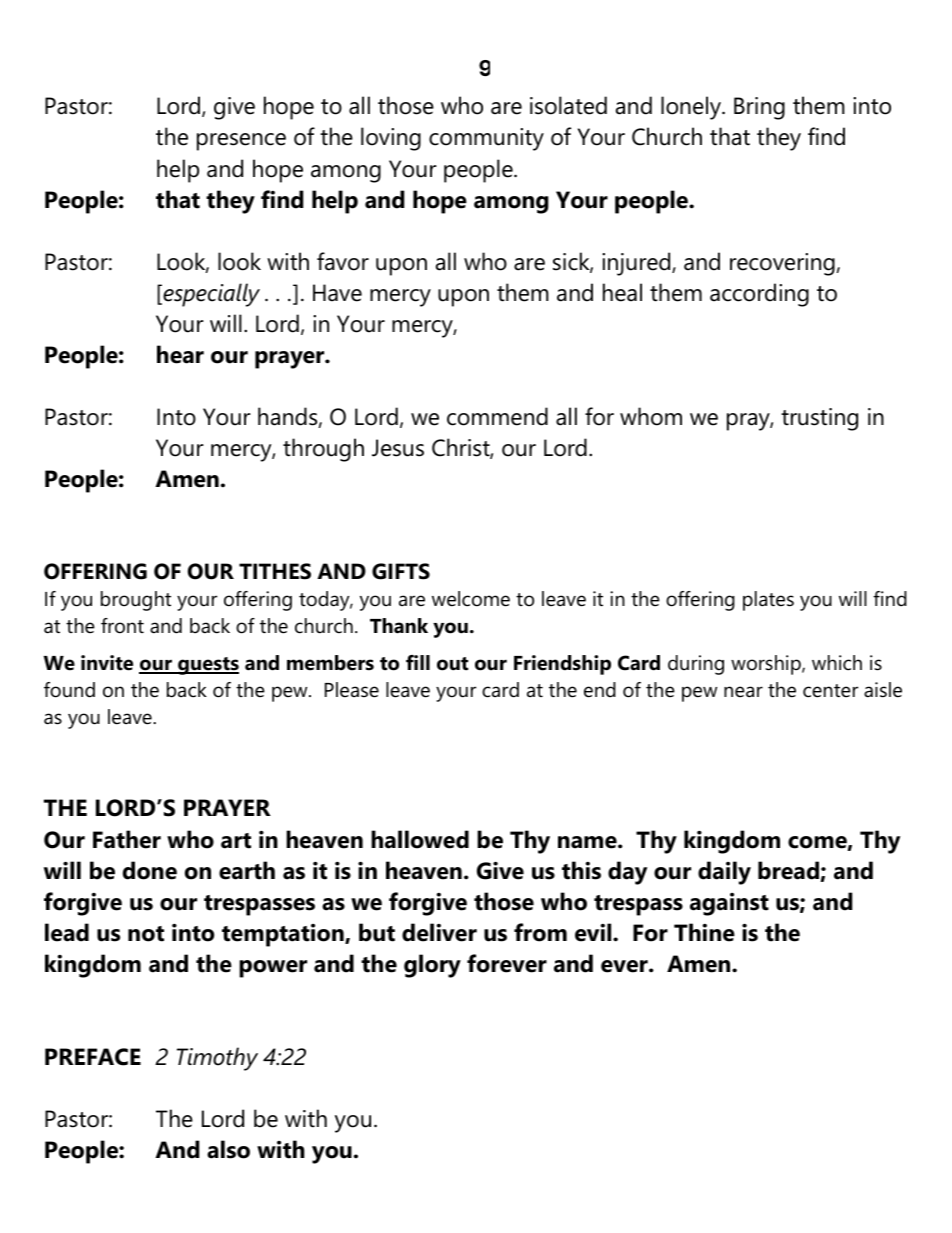 The image size is (952, 1233). I want to click on hallowed, so click(420, 839).
